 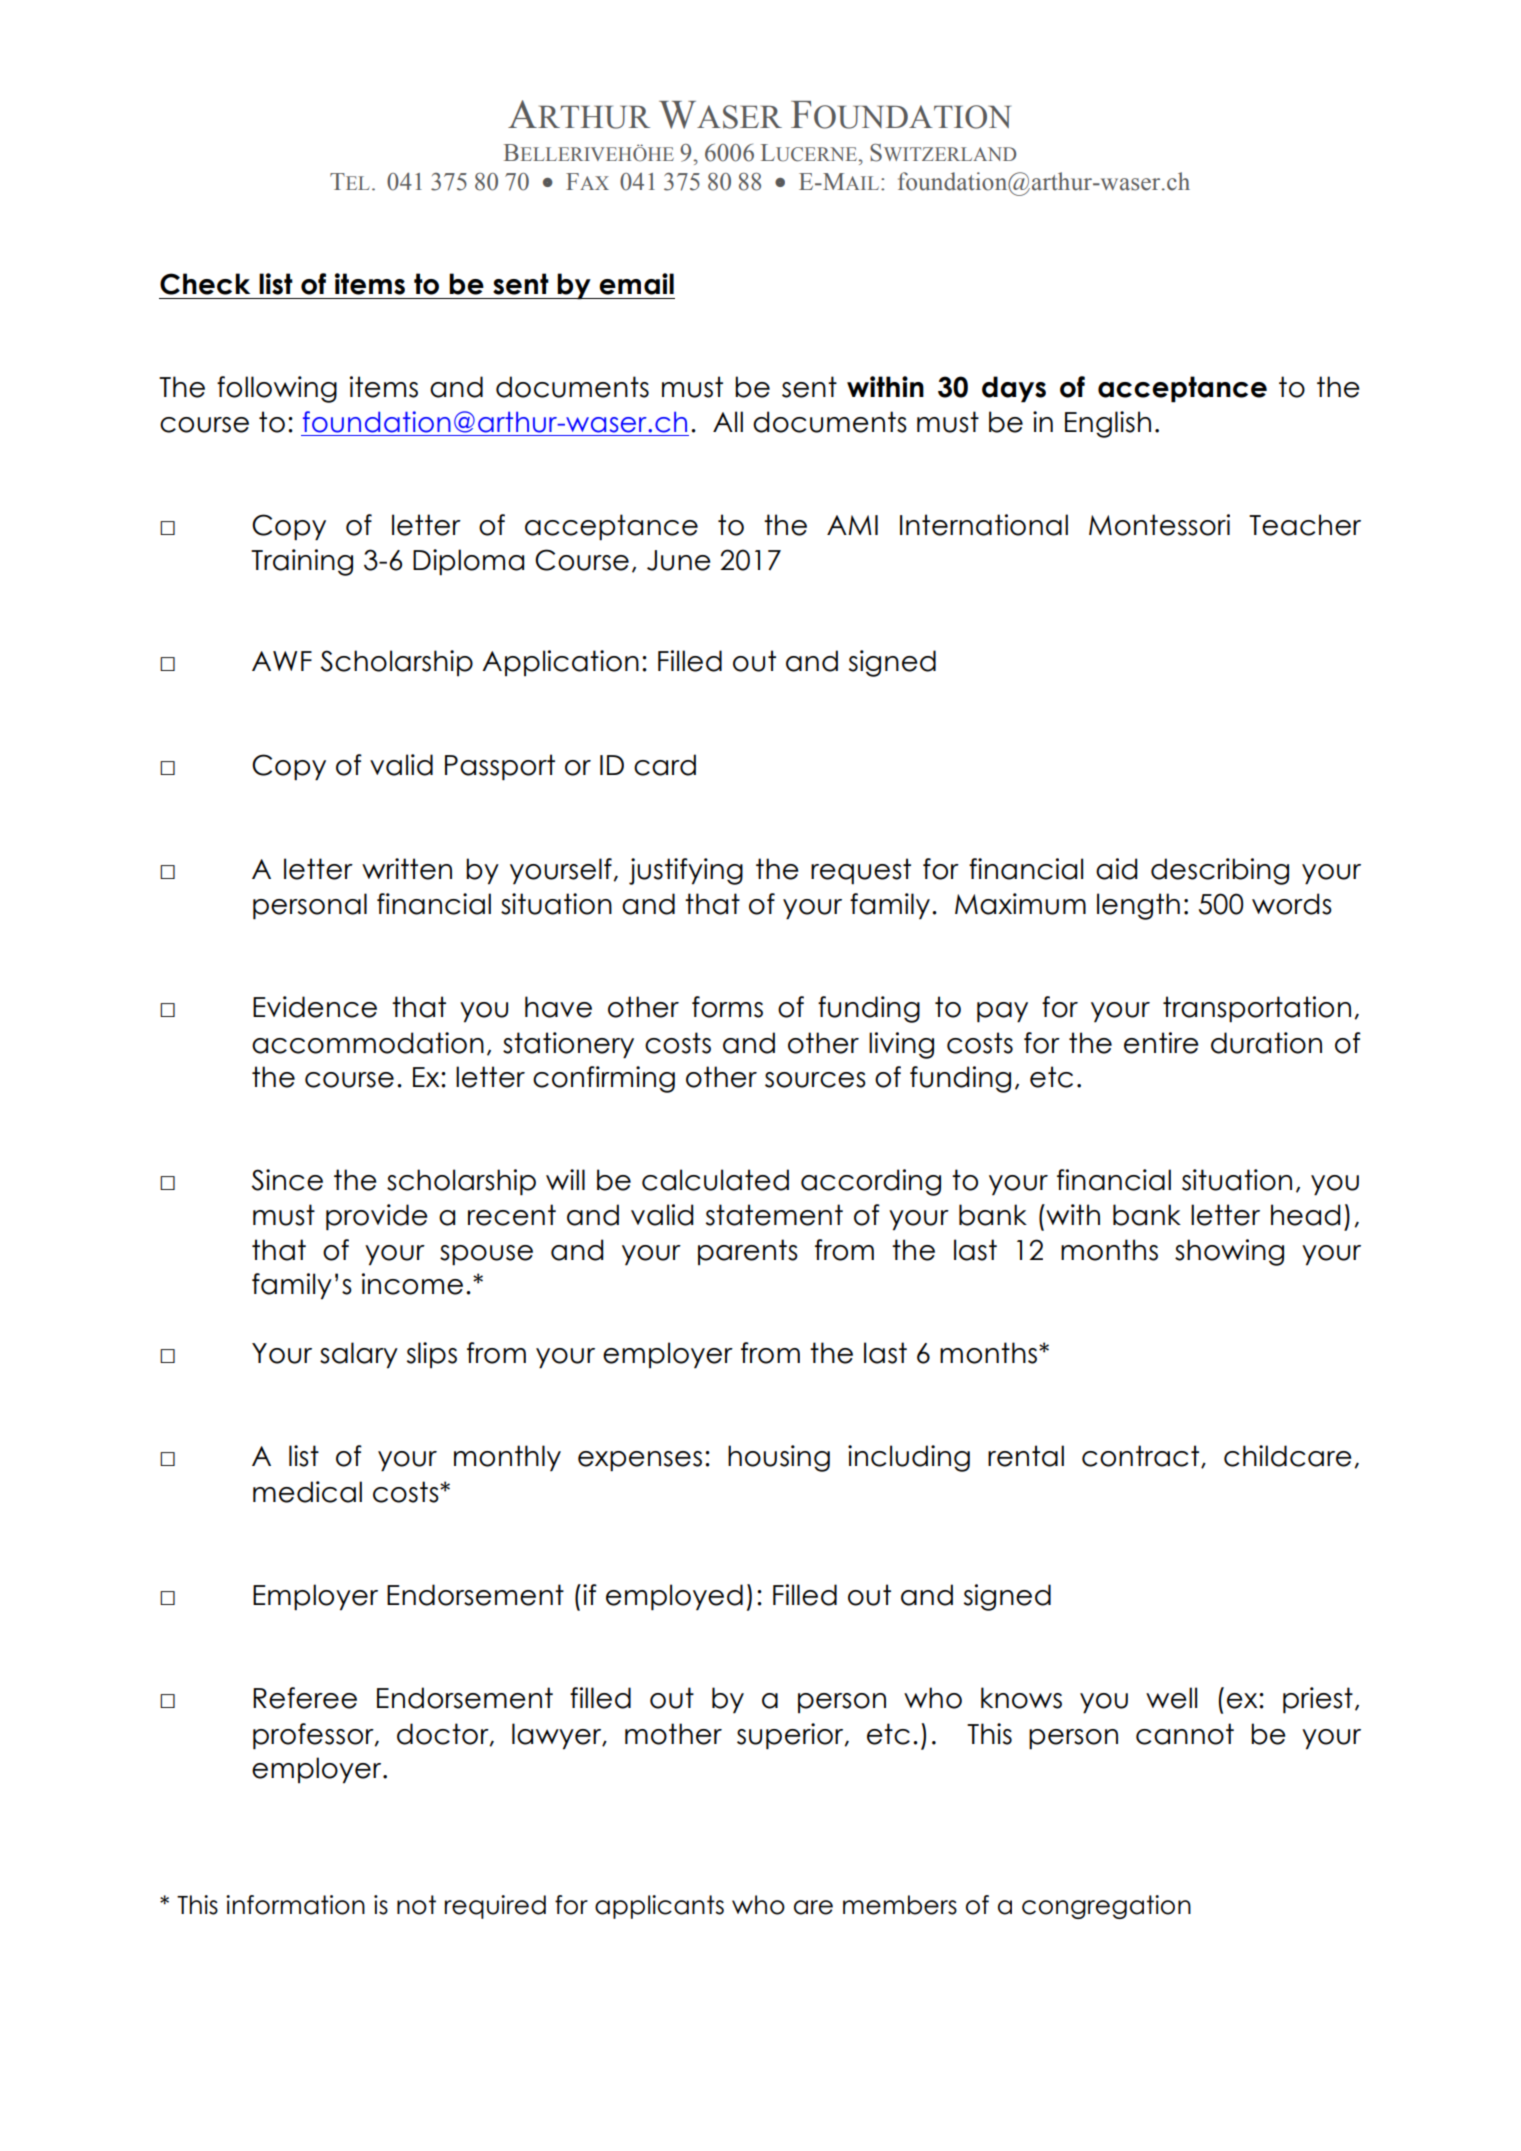 What do you see at coordinates (277, 389) in the screenshot?
I see `following` at bounding box center [277, 389].
